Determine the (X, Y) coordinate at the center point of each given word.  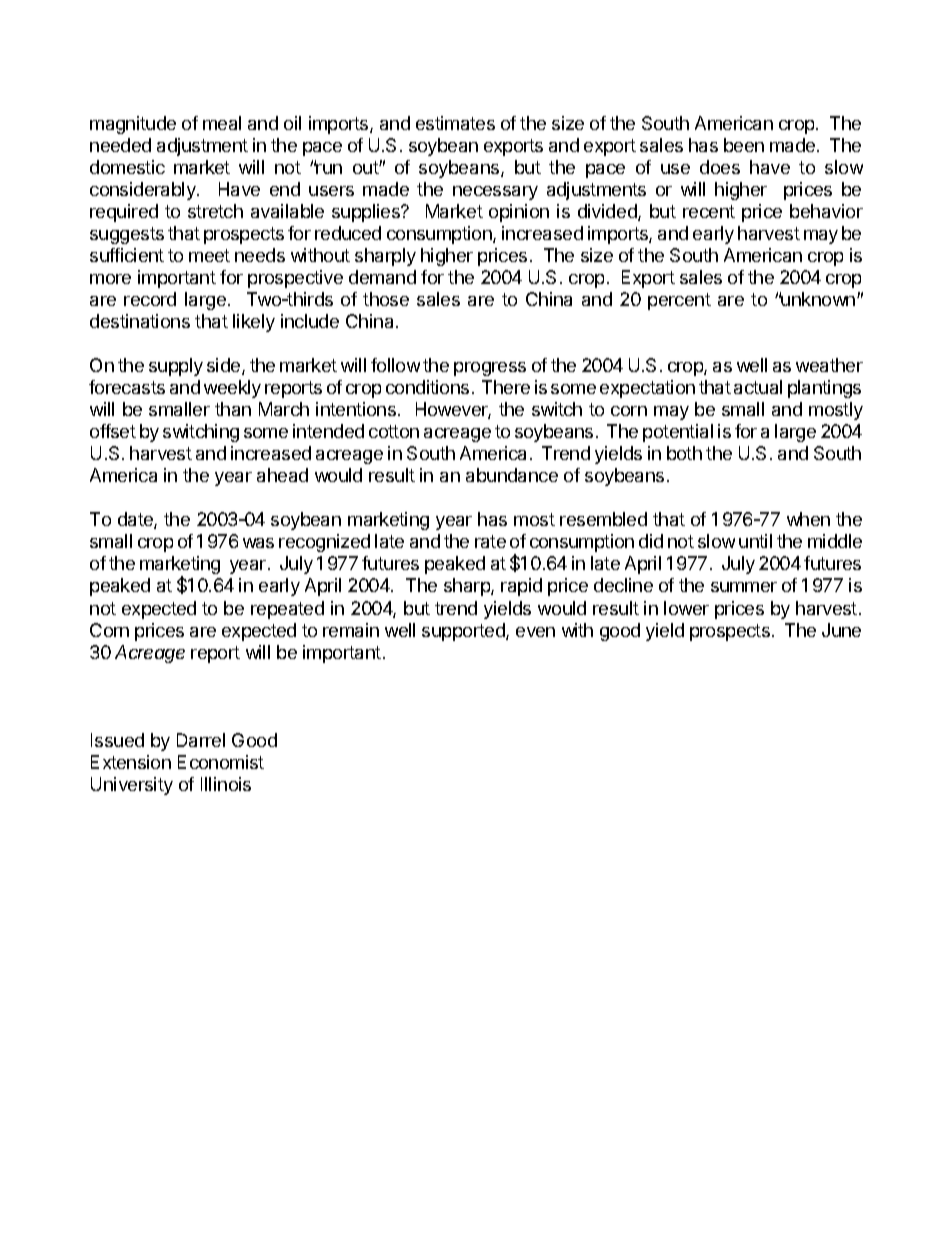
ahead (282, 475)
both (684, 453)
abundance (512, 475)
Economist (221, 762)
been (744, 145)
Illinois (226, 784)
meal (222, 123)
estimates (455, 123)
